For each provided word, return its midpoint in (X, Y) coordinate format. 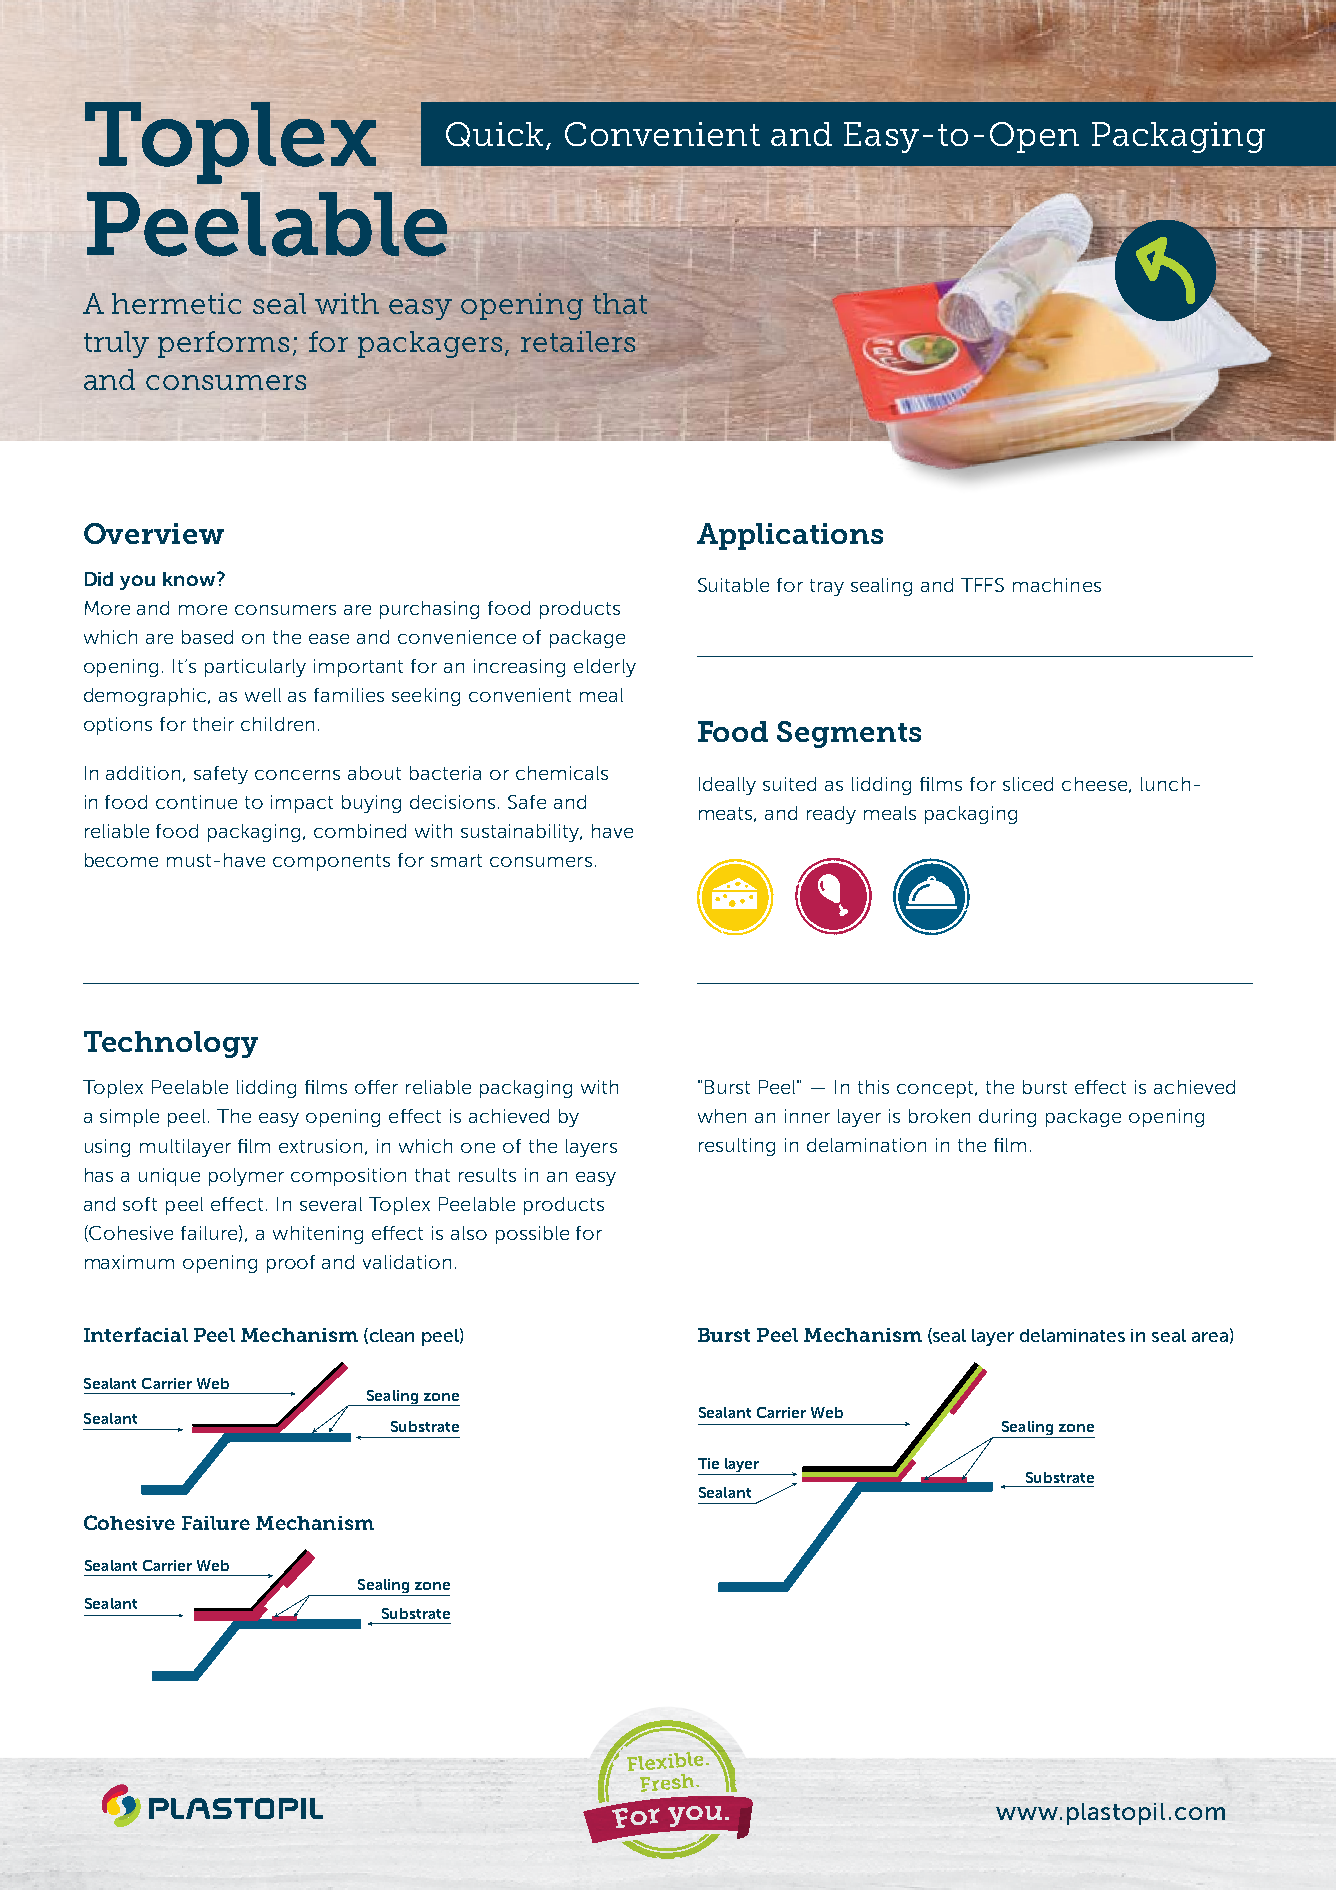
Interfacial (136, 1334)
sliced (1028, 784)
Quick (494, 134)
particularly (255, 668)
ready (831, 815)
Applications (790, 536)
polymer (246, 1177)
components (331, 862)
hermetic (176, 303)
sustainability (521, 833)
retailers (578, 341)
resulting (737, 1147)
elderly (605, 668)
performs (223, 344)
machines (1057, 585)
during (1007, 1118)
